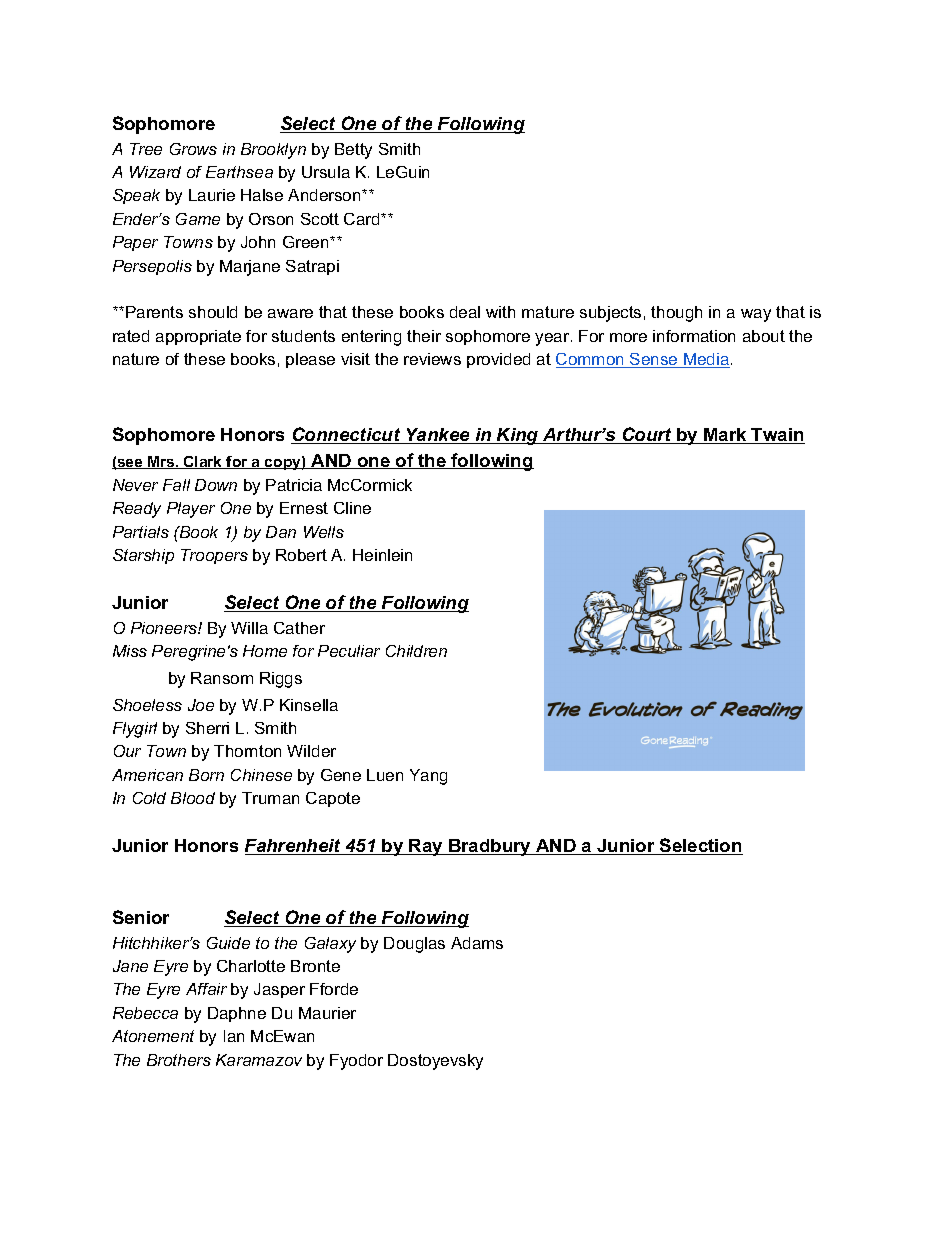  Describe the element at coordinates (356, 1062) in the screenshot. I see `Fyodor` at that location.
